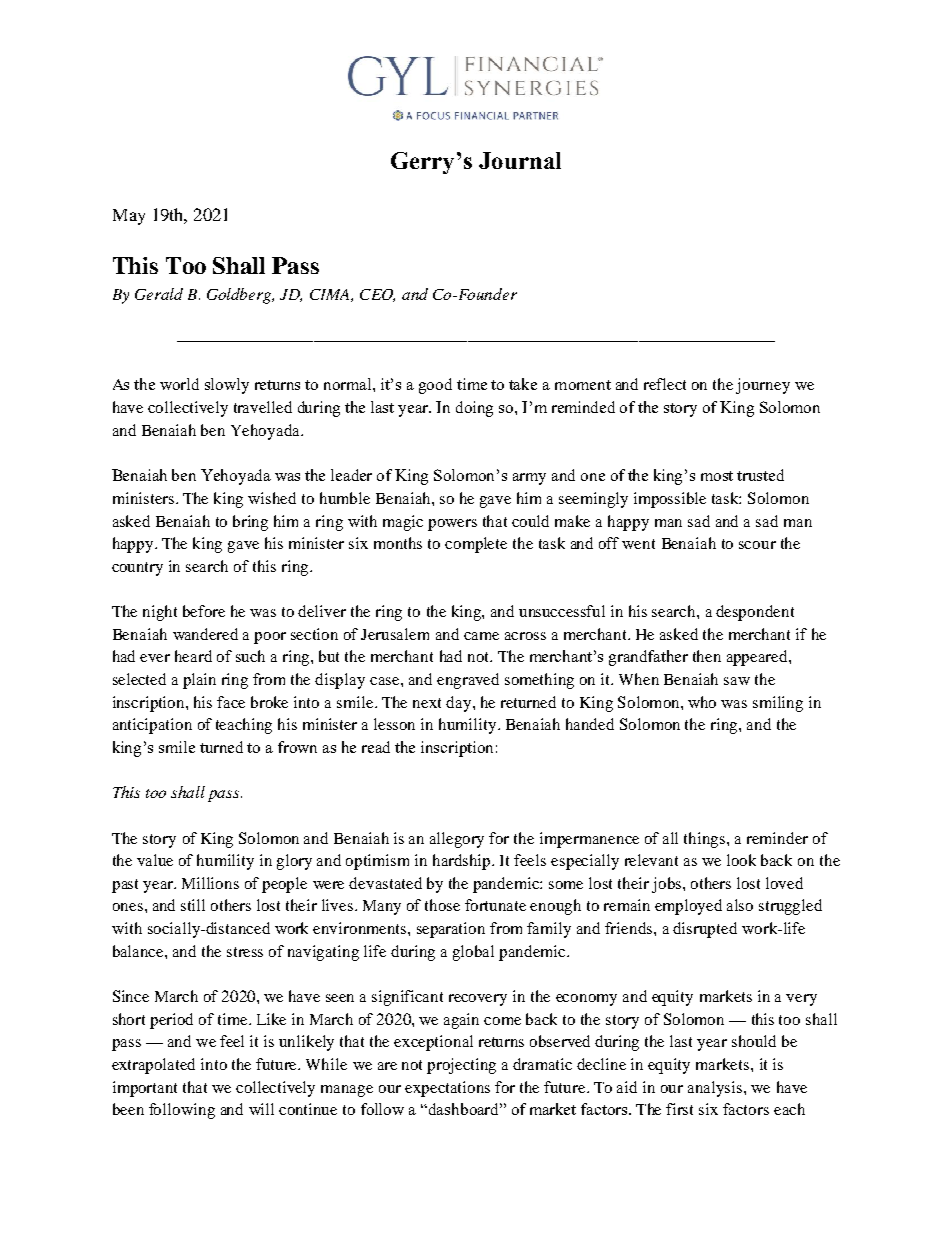 The width and height of the screenshot is (952, 1233). Describe the element at coordinates (520, 160) in the screenshot. I see `Journal` at that location.
